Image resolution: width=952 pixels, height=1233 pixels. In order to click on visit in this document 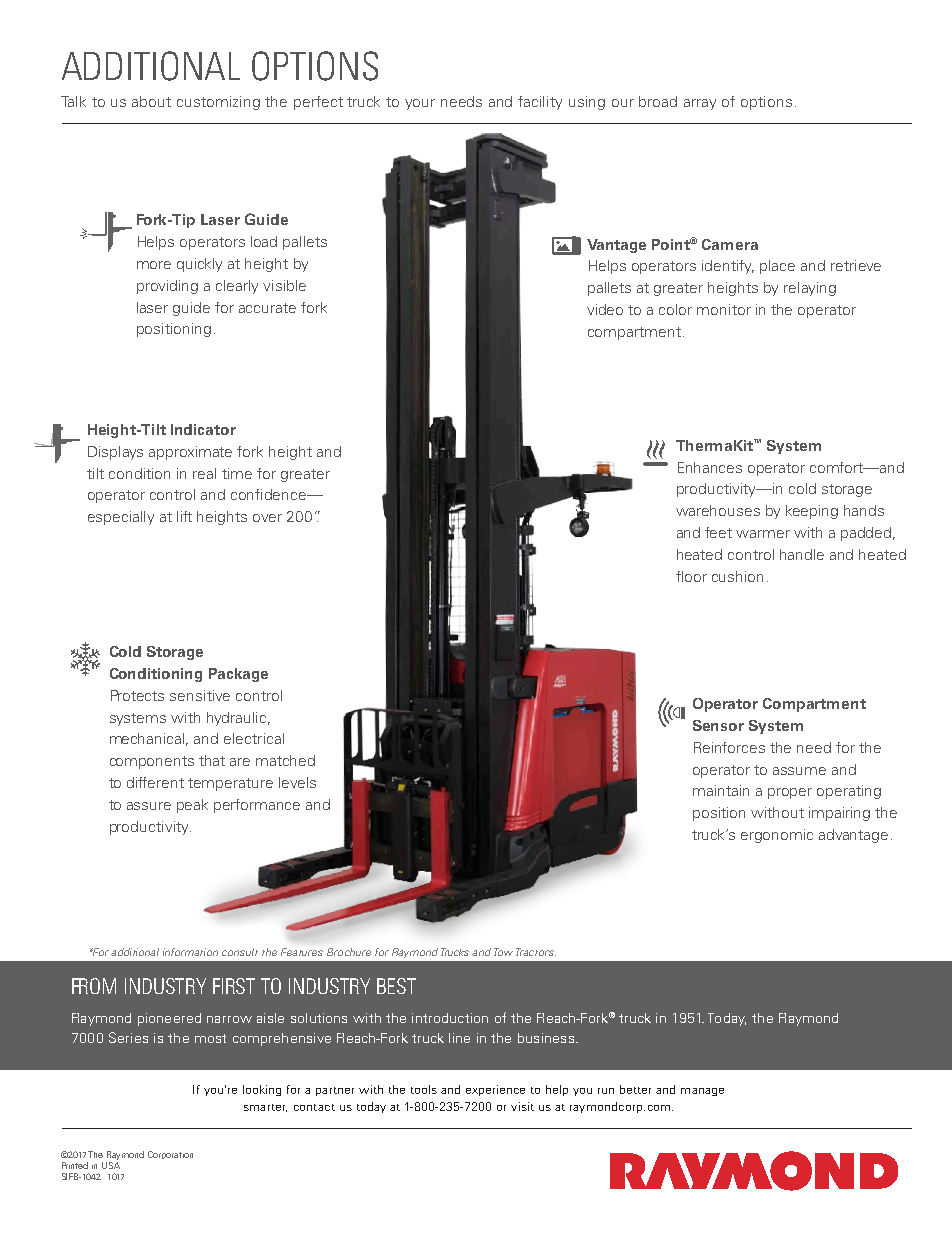, I will do `click(522, 1106)`.
